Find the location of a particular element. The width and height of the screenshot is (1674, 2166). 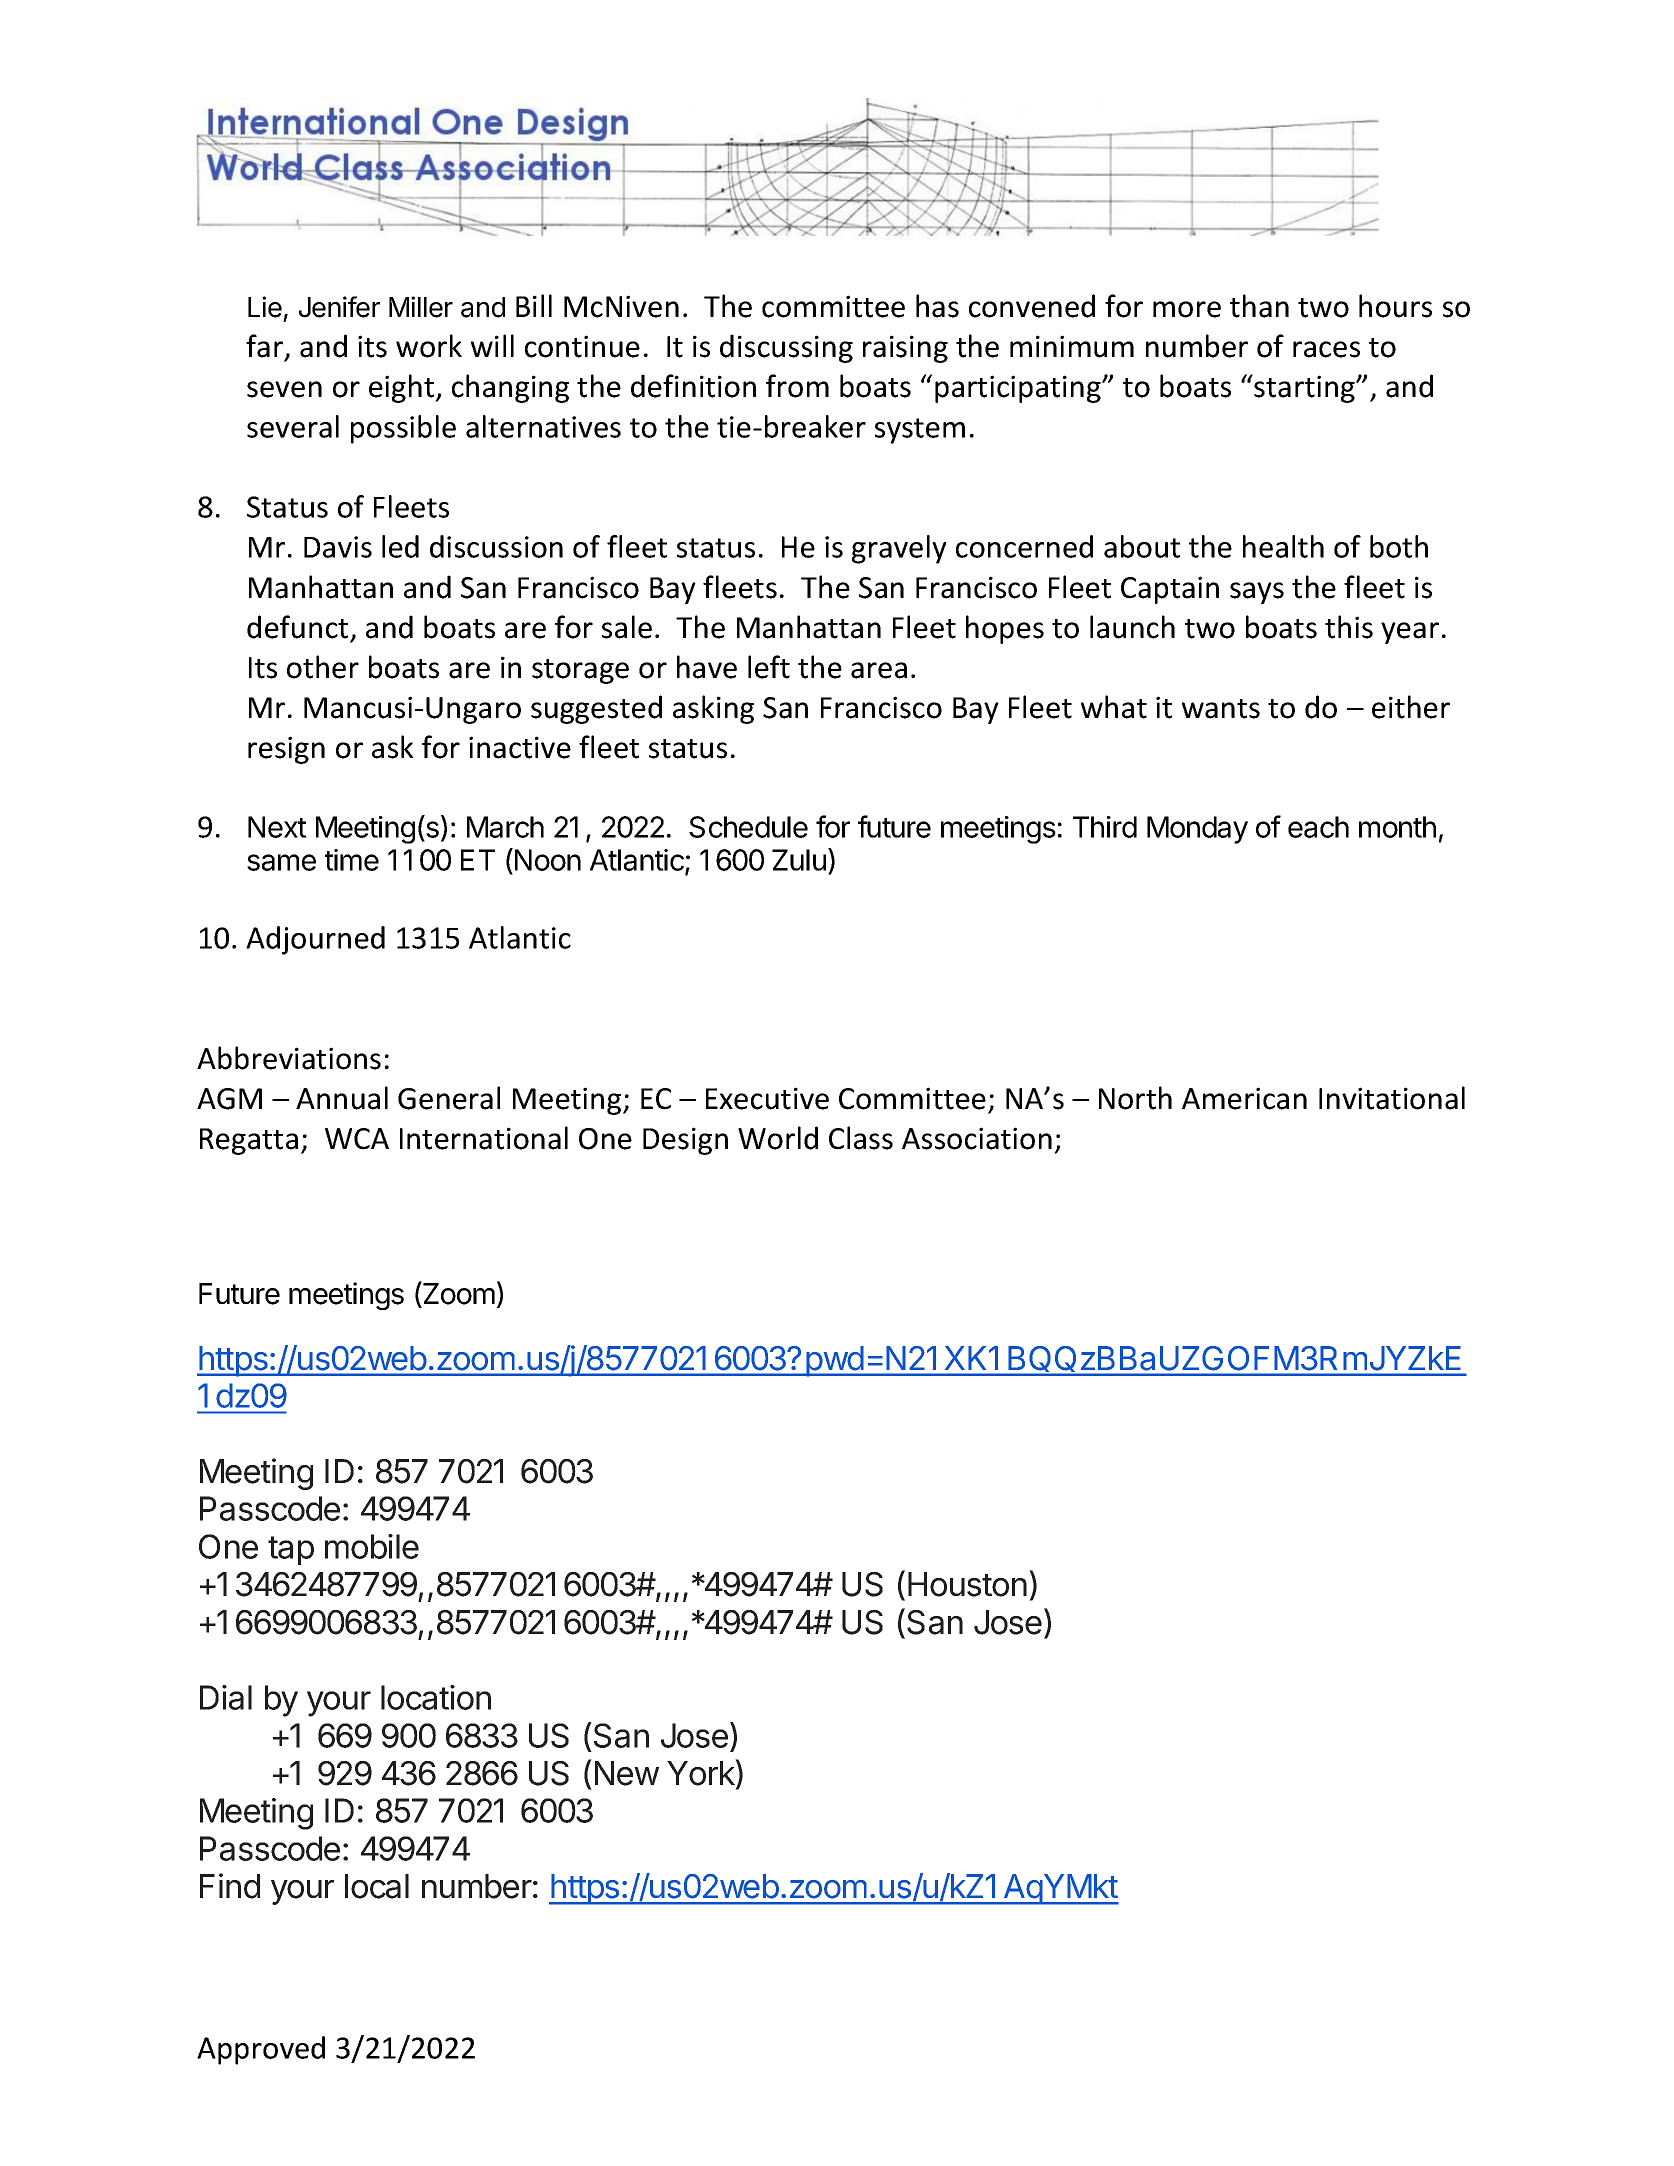

eight is located at coordinates (402, 388).
